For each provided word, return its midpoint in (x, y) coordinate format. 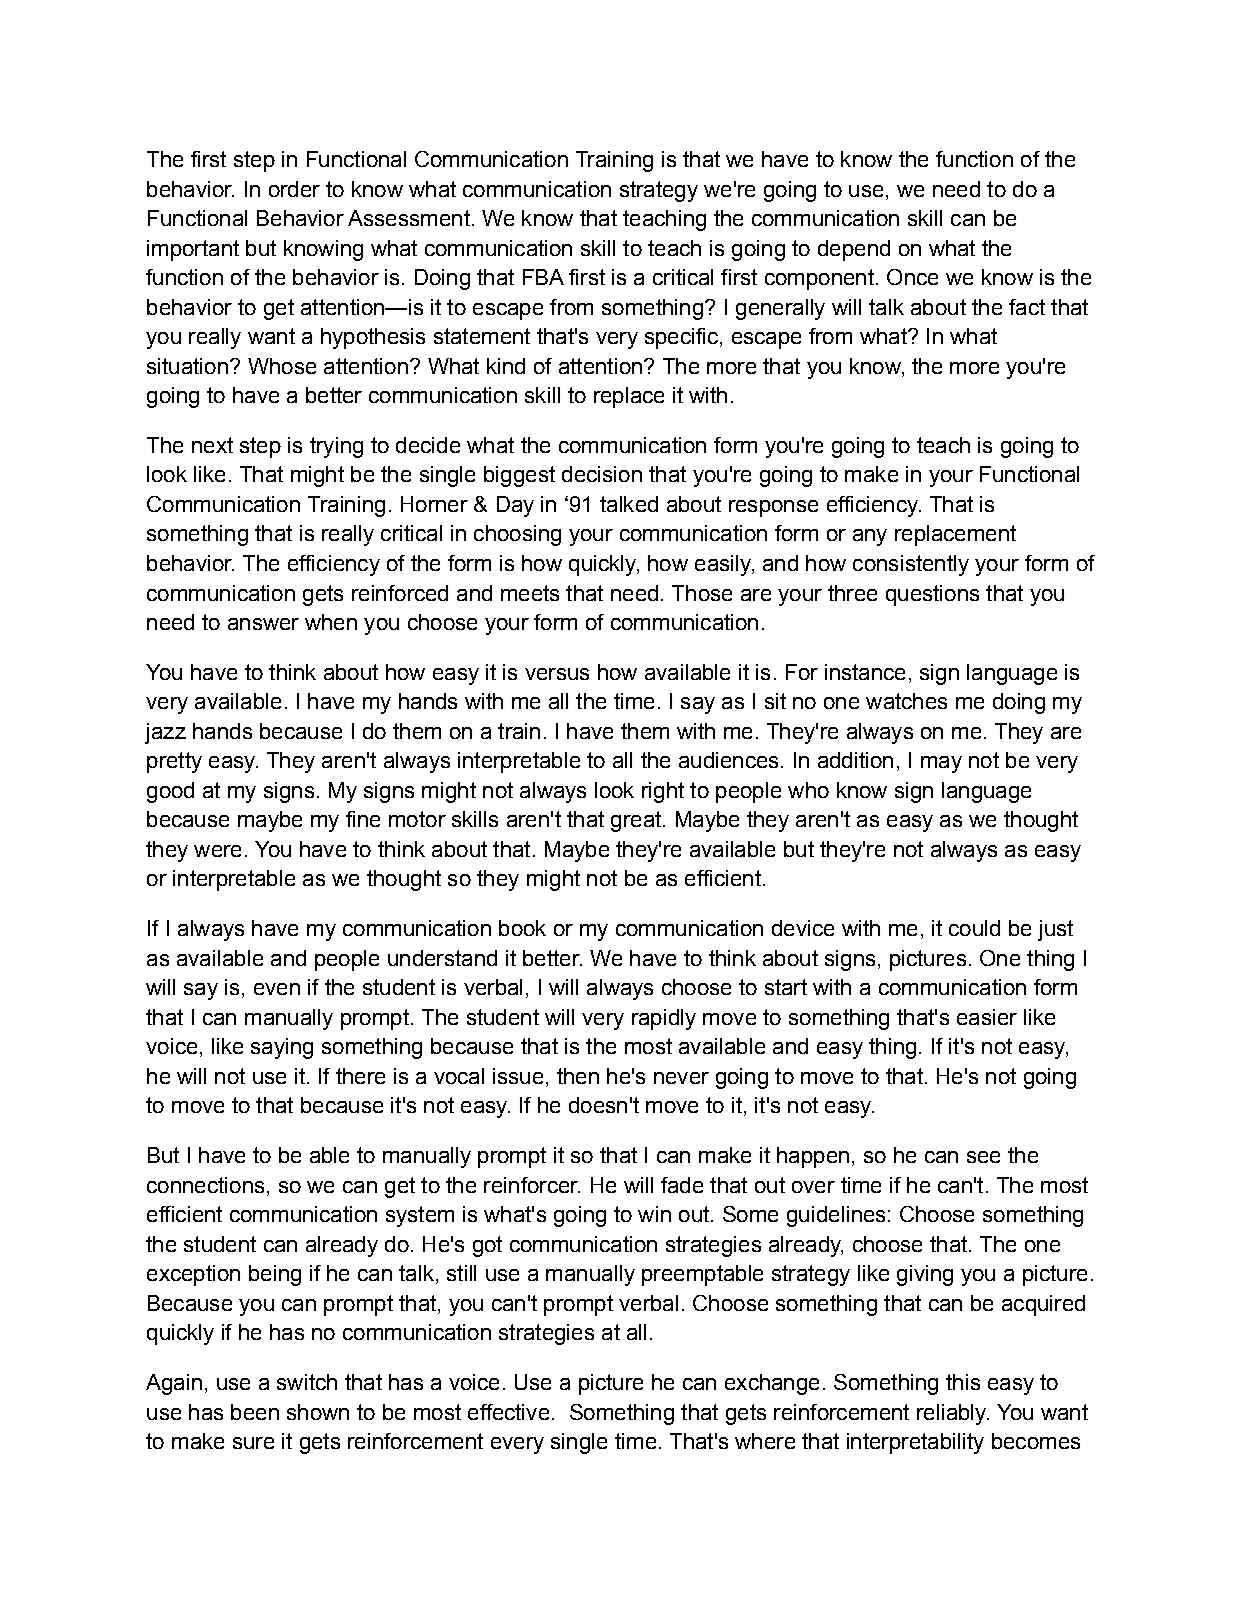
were (217, 851)
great (637, 821)
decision (602, 474)
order (294, 189)
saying (282, 1048)
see (983, 1157)
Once (912, 277)
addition (855, 760)
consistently (911, 565)
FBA (543, 277)
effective (508, 1412)
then (578, 1076)
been (255, 1412)
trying (336, 447)
